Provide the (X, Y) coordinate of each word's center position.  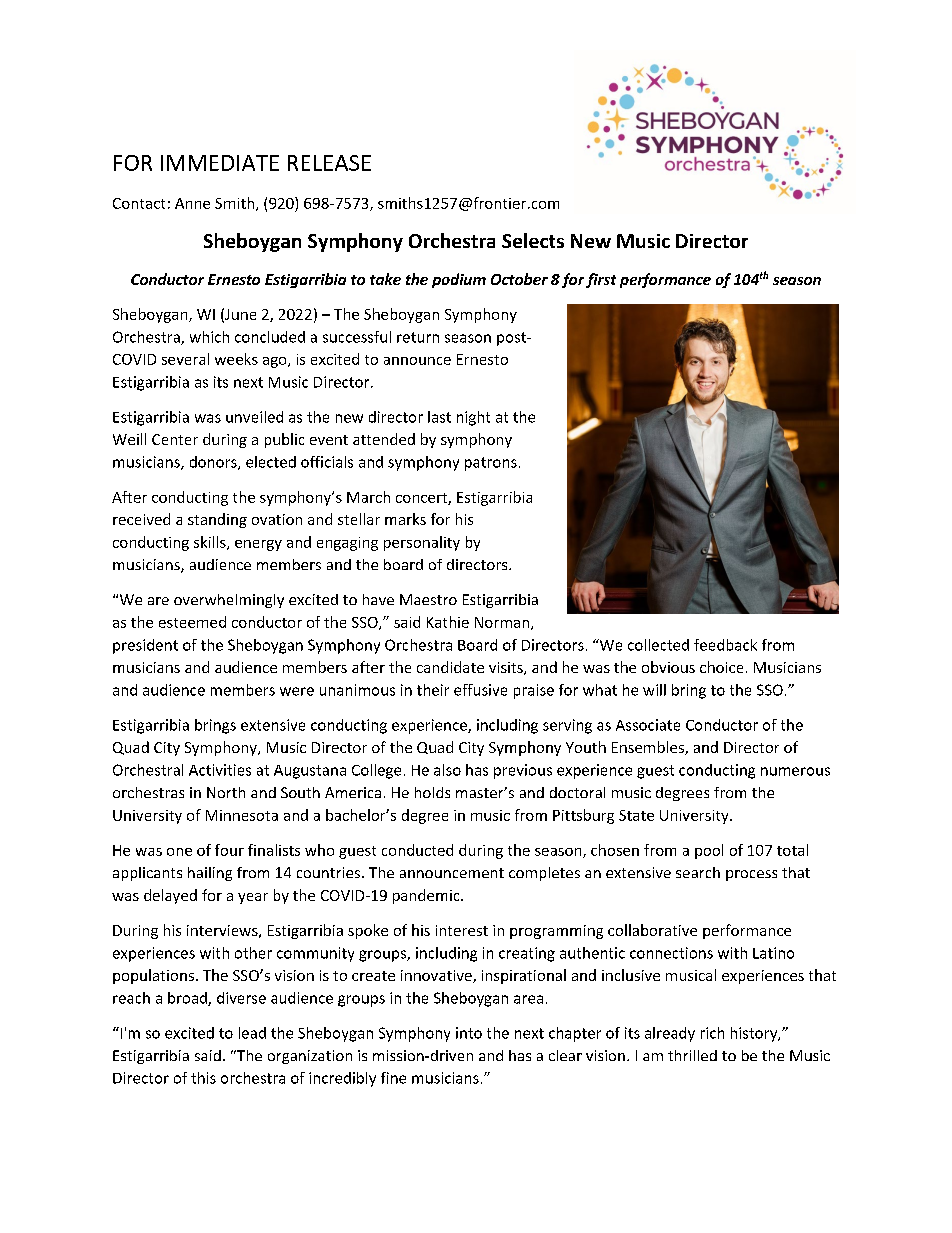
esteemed (192, 622)
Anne (192, 203)
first (601, 280)
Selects (533, 240)
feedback (725, 645)
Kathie (448, 622)
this (203, 1078)
